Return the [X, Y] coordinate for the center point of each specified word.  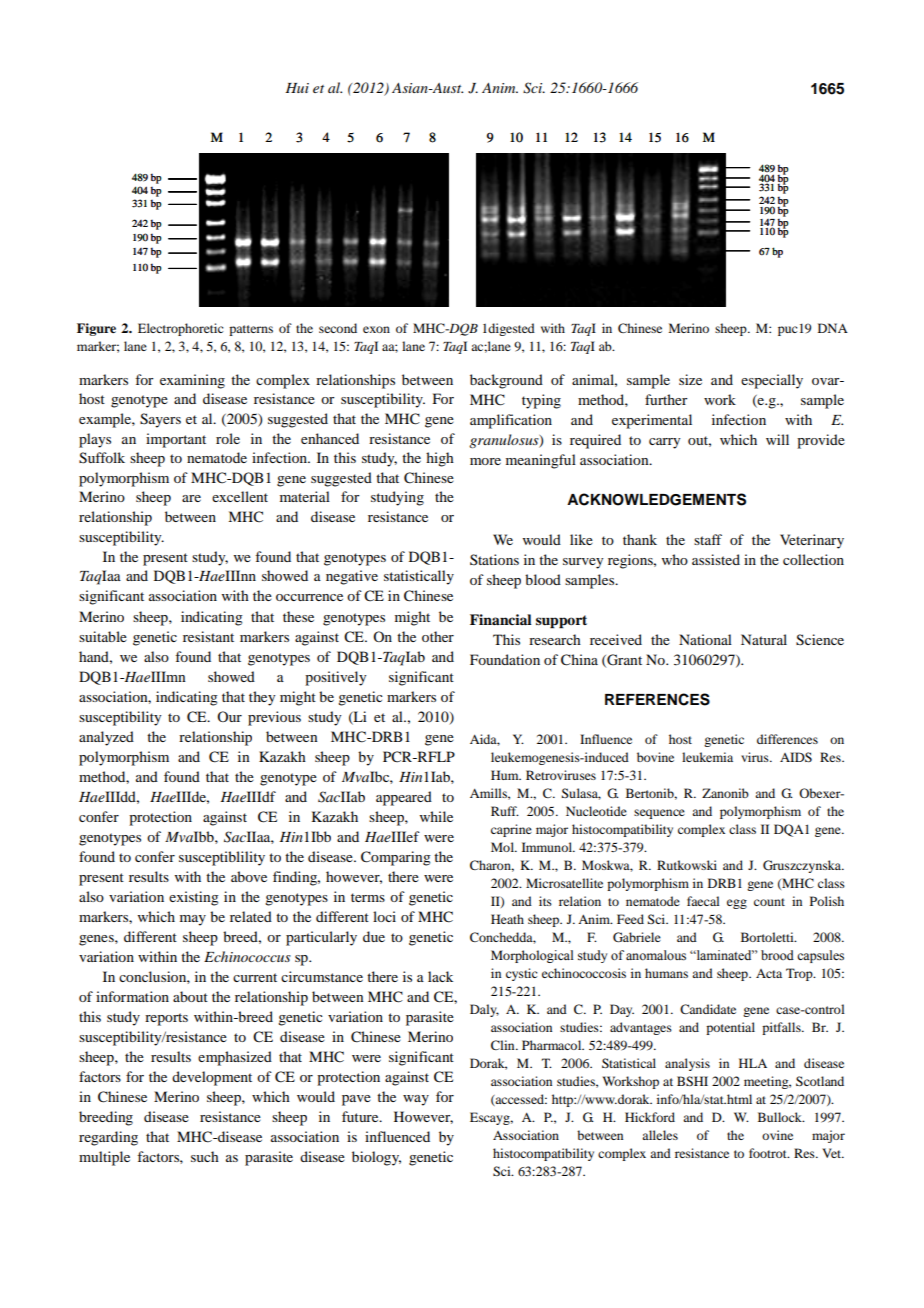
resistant [208, 636]
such [205, 1156]
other [438, 636]
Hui [297, 88]
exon [376, 329]
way [416, 1100]
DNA [833, 328]
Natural [764, 639]
